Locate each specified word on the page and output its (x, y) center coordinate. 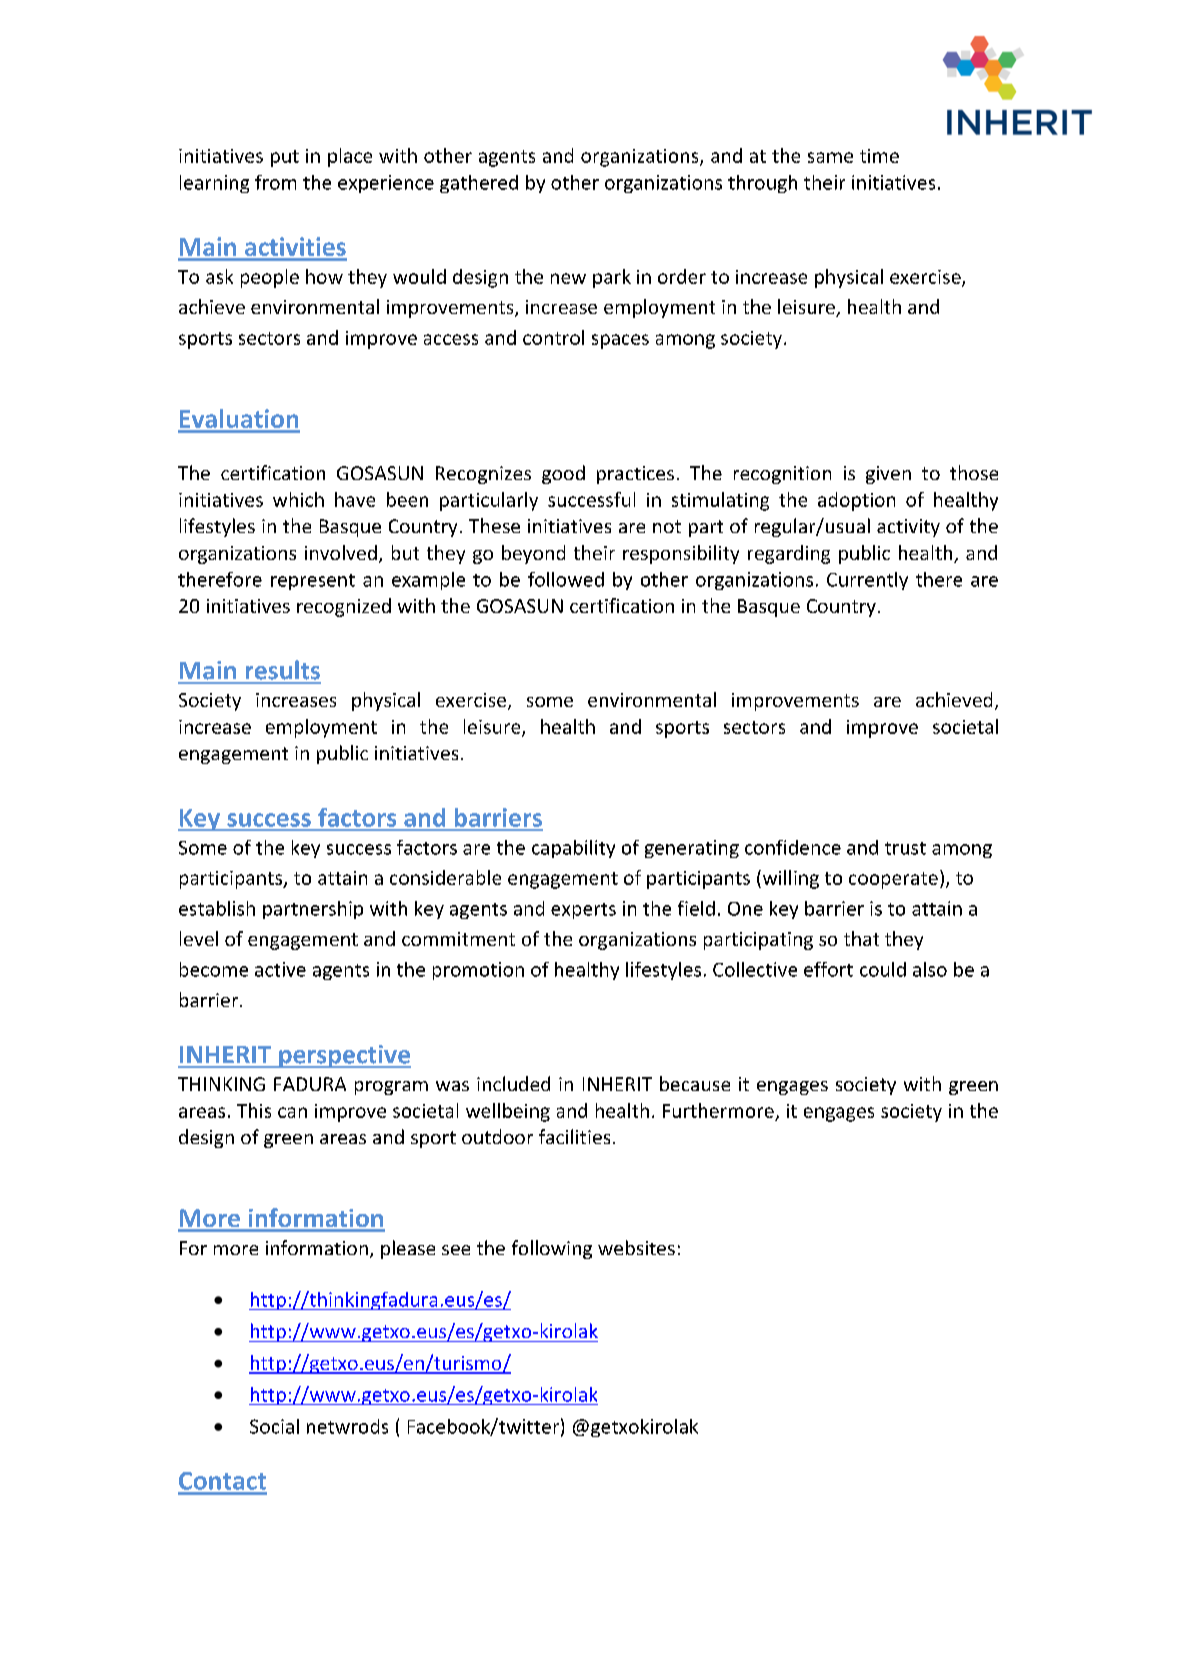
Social (274, 1426)
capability (573, 849)
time (879, 156)
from (275, 182)
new (568, 278)
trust (905, 848)
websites (636, 1247)
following (552, 1249)
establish (217, 908)
